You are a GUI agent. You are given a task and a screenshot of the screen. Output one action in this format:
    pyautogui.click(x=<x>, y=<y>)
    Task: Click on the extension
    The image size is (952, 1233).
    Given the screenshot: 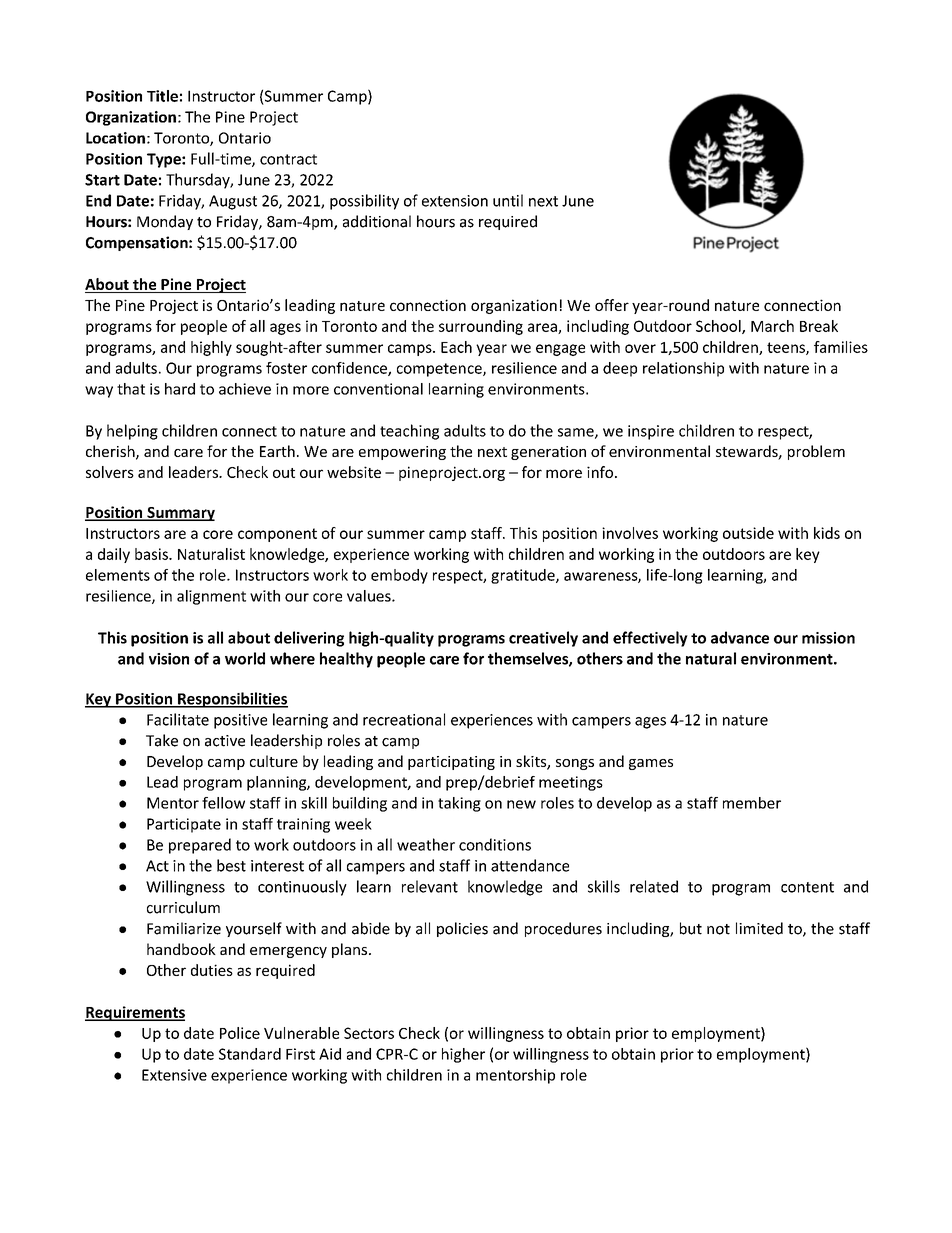 What is the action you would take?
    pyautogui.click(x=455, y=201)
